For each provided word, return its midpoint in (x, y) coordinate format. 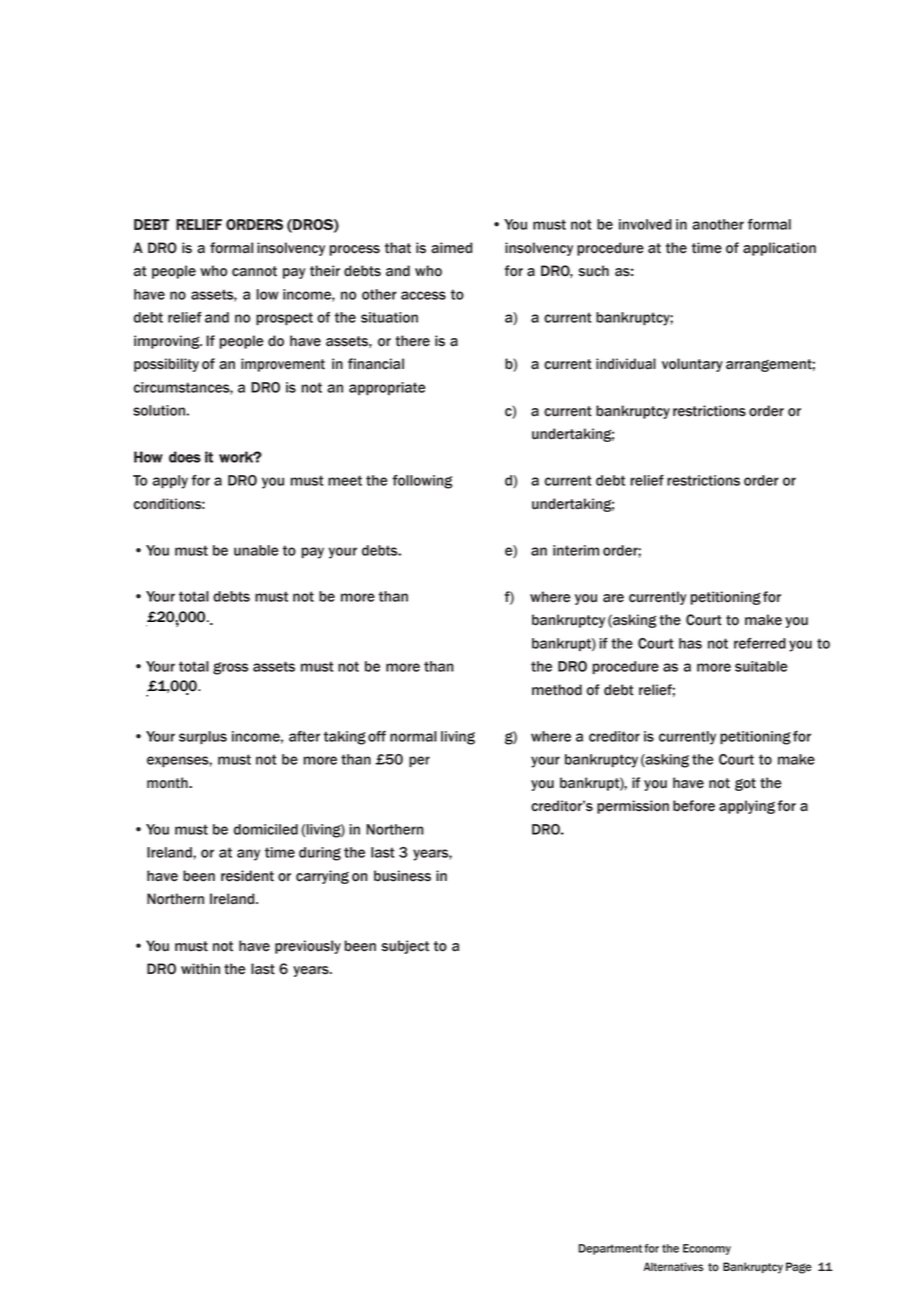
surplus (203, 738)
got (745, 784)
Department (610, 1249)
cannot (254, 271)
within (200, 969)
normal (413, 736)
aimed (451, 248)
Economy (707, 1249)
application (779, 249)
